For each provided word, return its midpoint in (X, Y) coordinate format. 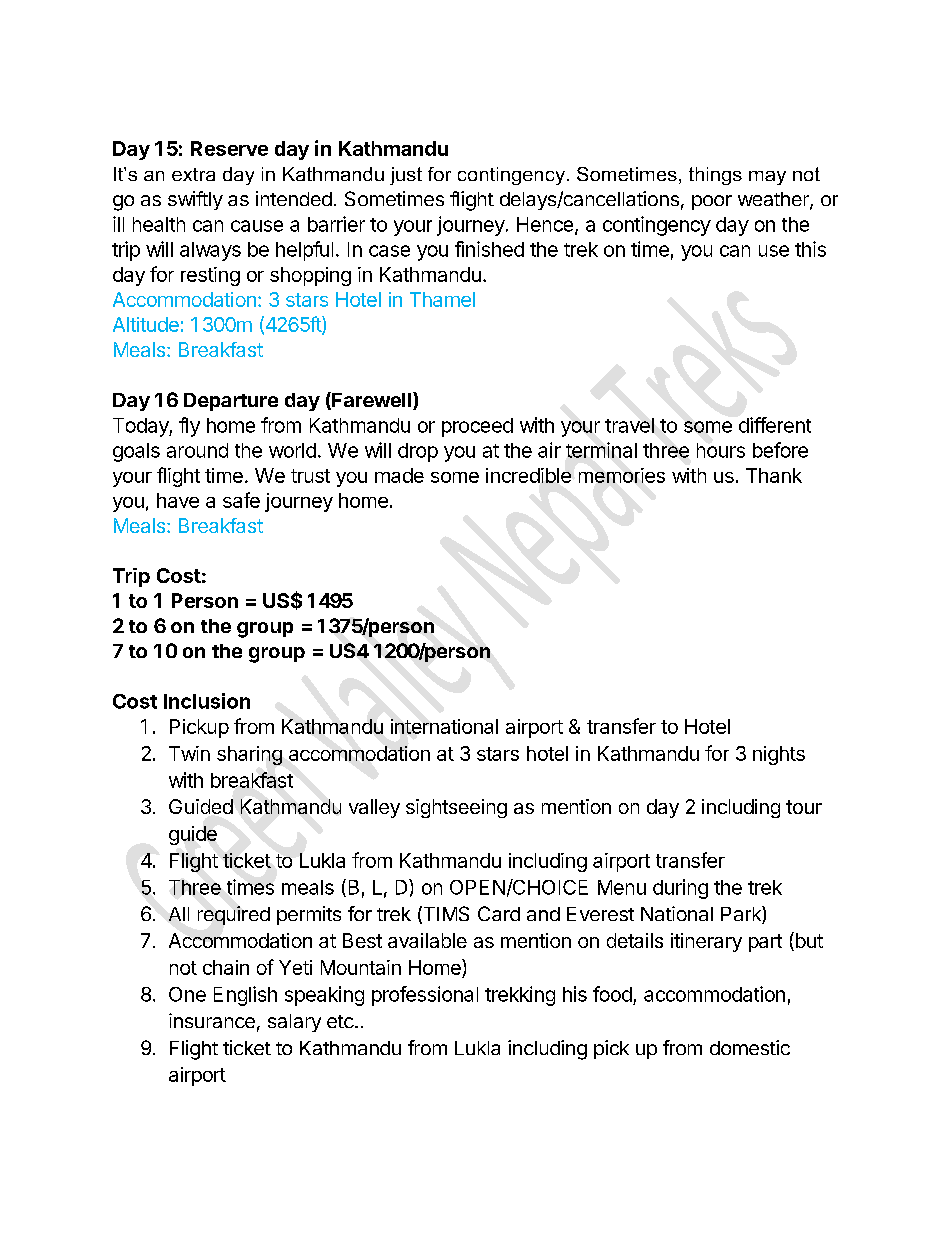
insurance (212, 1020)
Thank (774, 475)
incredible (528, 475)
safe (241, 500)
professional (425, 996)
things (715, 176)
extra (193, 174)
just (406, 176)
